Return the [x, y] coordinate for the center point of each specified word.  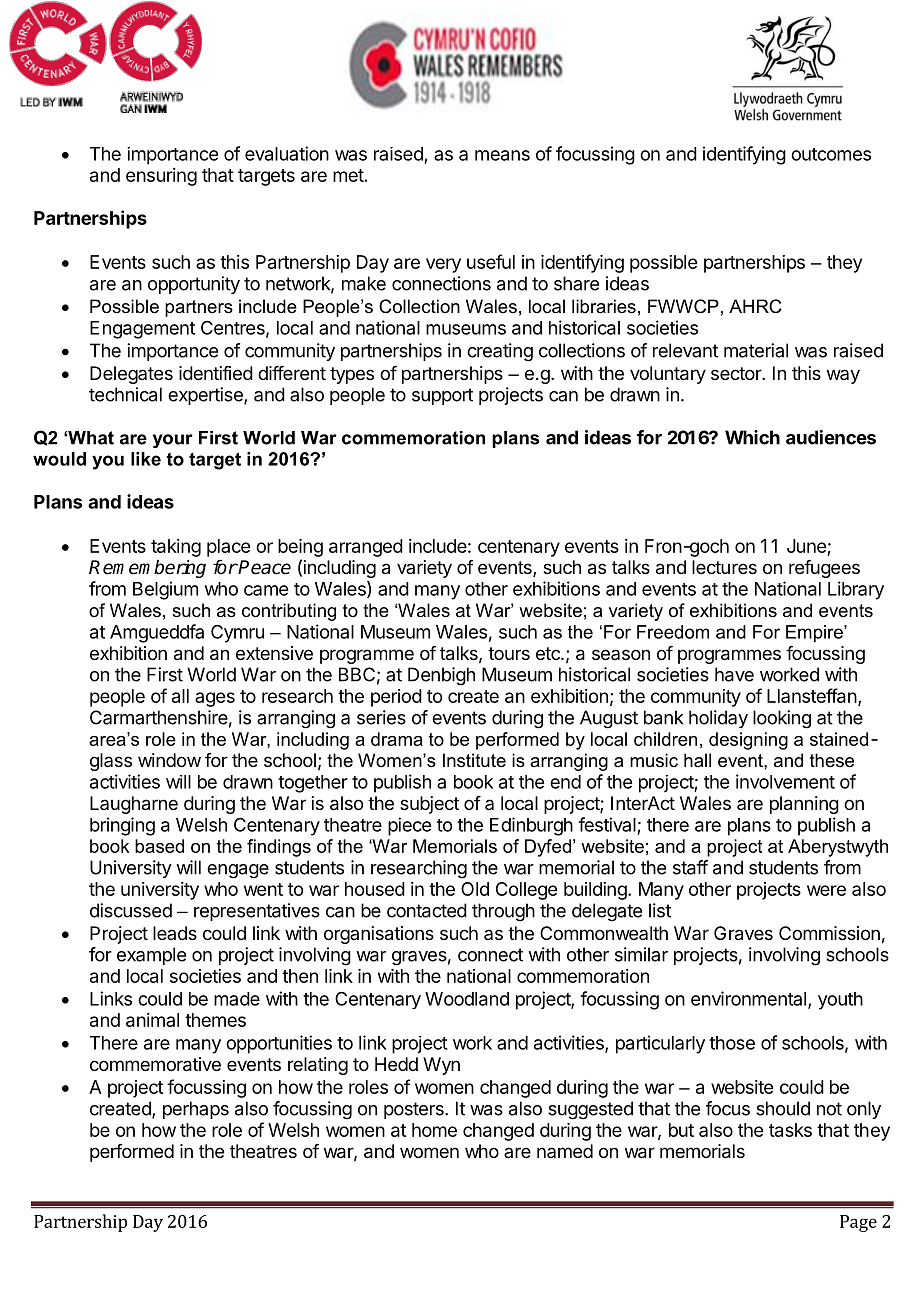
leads [175, 933]
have [734, 674]
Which [752, 437]
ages [215, 699]
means [502, 155]
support [442, 396]
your [173, 441]
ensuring [161, 177]
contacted [427, 910]
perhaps [196, 1110]
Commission [829, 933]
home [434, 1130]
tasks [790, 1130]
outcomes [831, 154]
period [396, 698]
